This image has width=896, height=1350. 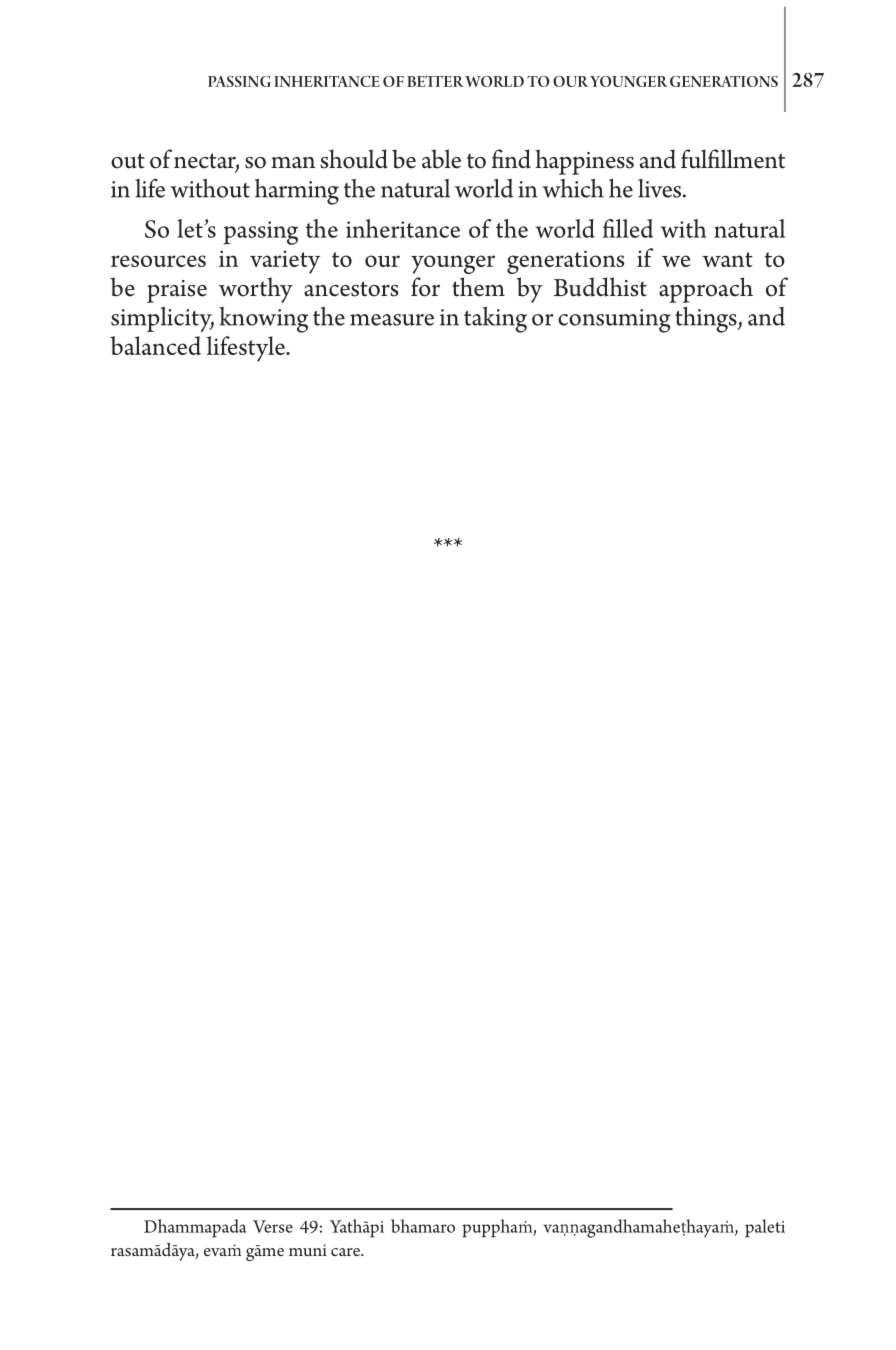 What do you see at coordinates (195, 1228) in the image?
I see `Dhammapada` at bounding box center [195, 1228].
